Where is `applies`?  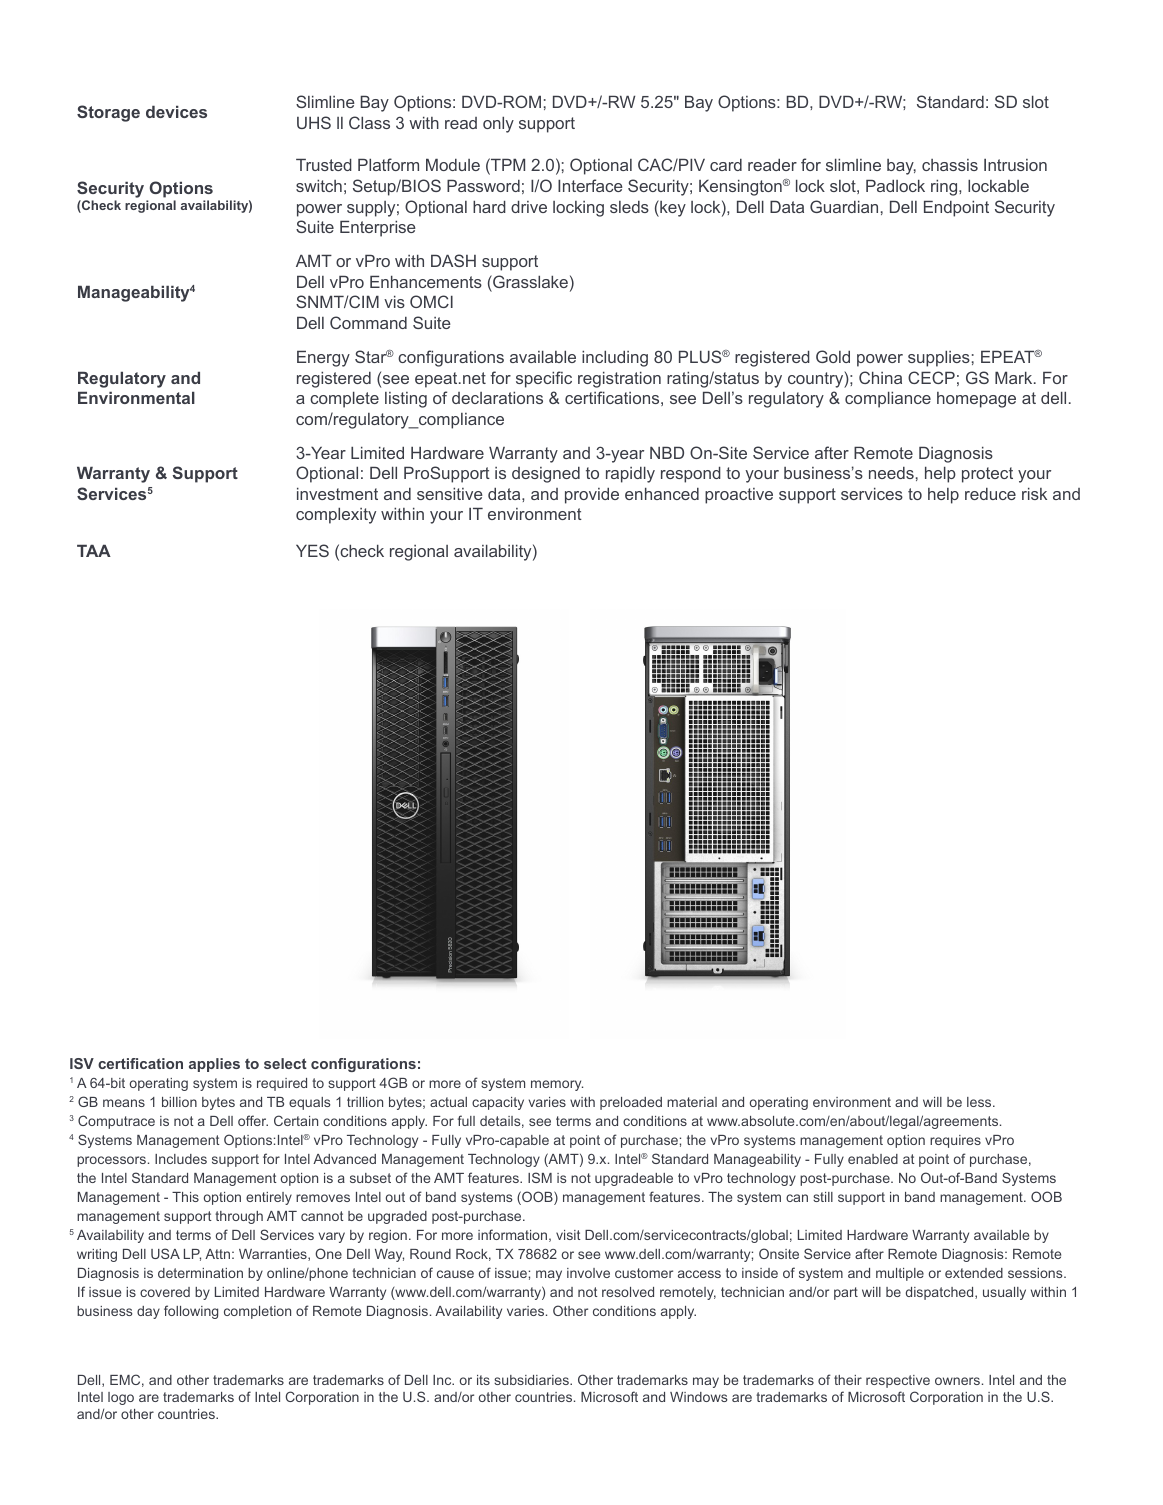 applies is located at coordinates (214, 1065).
